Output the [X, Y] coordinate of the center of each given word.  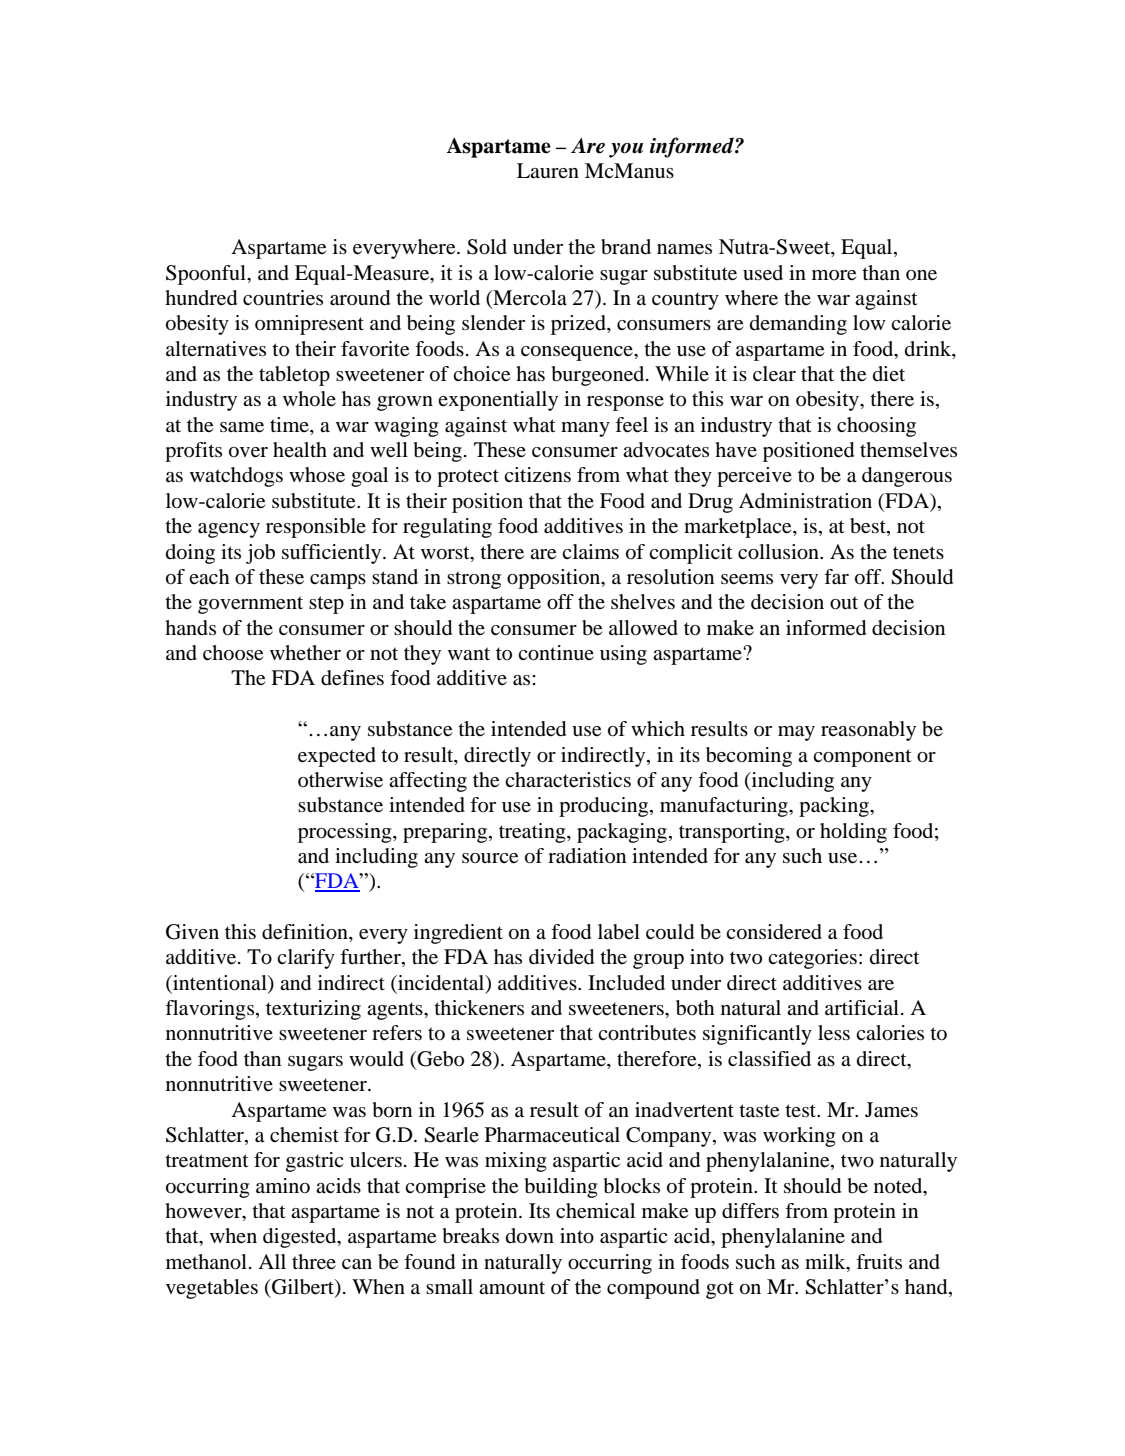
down [530, 1236]
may [796, 733]
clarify [306, 959]
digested [301, 1238]
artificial [862, 1007]
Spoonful [207, 275]
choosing [876, 427]
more [834, 275]
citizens [537, 474]
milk [826, 1261]
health [300, 449]
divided [561, 957]
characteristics [568, 780]
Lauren [548, 171]
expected [337, 757]
